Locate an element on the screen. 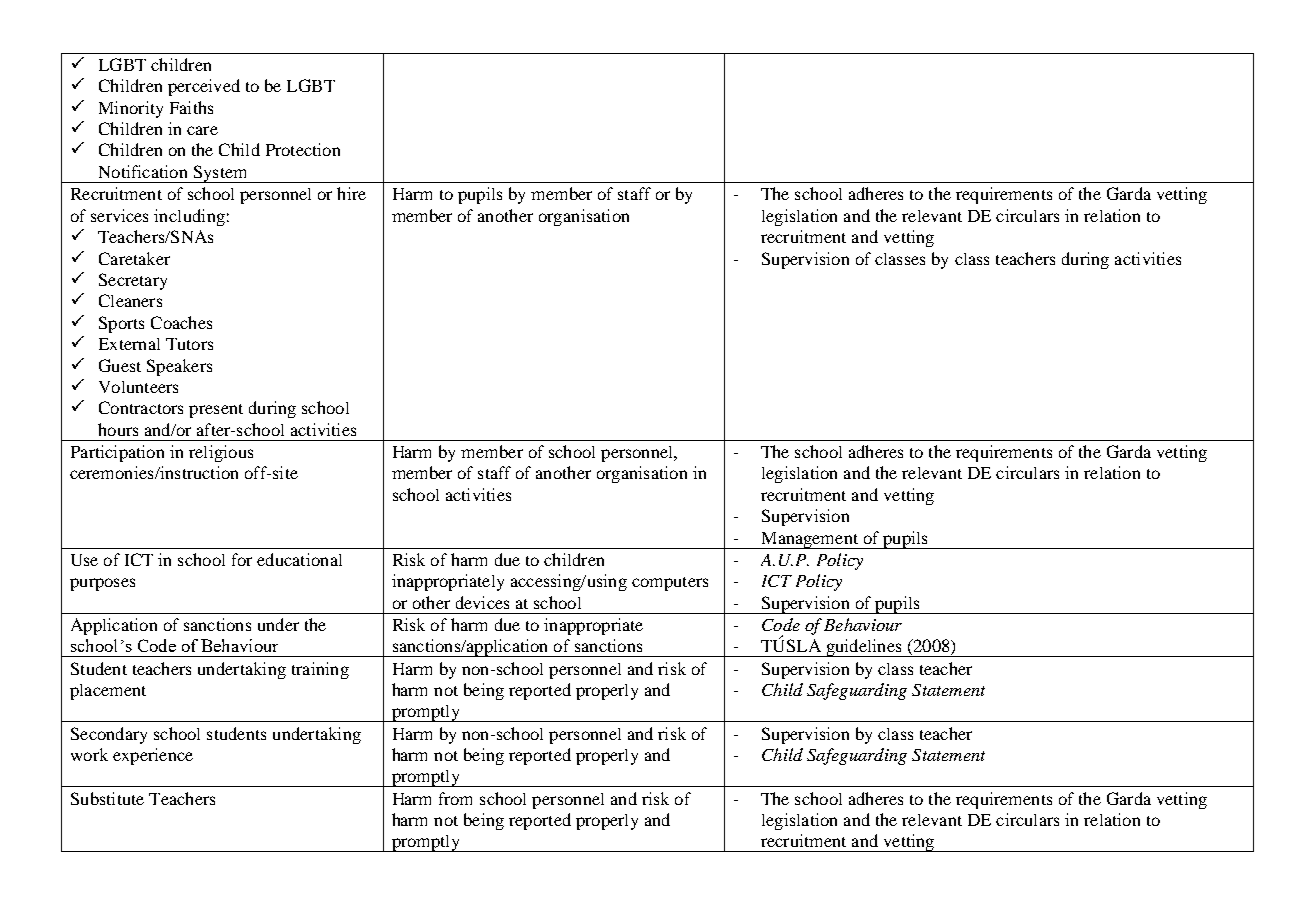  Protection is located at coordinates (303, 149).
